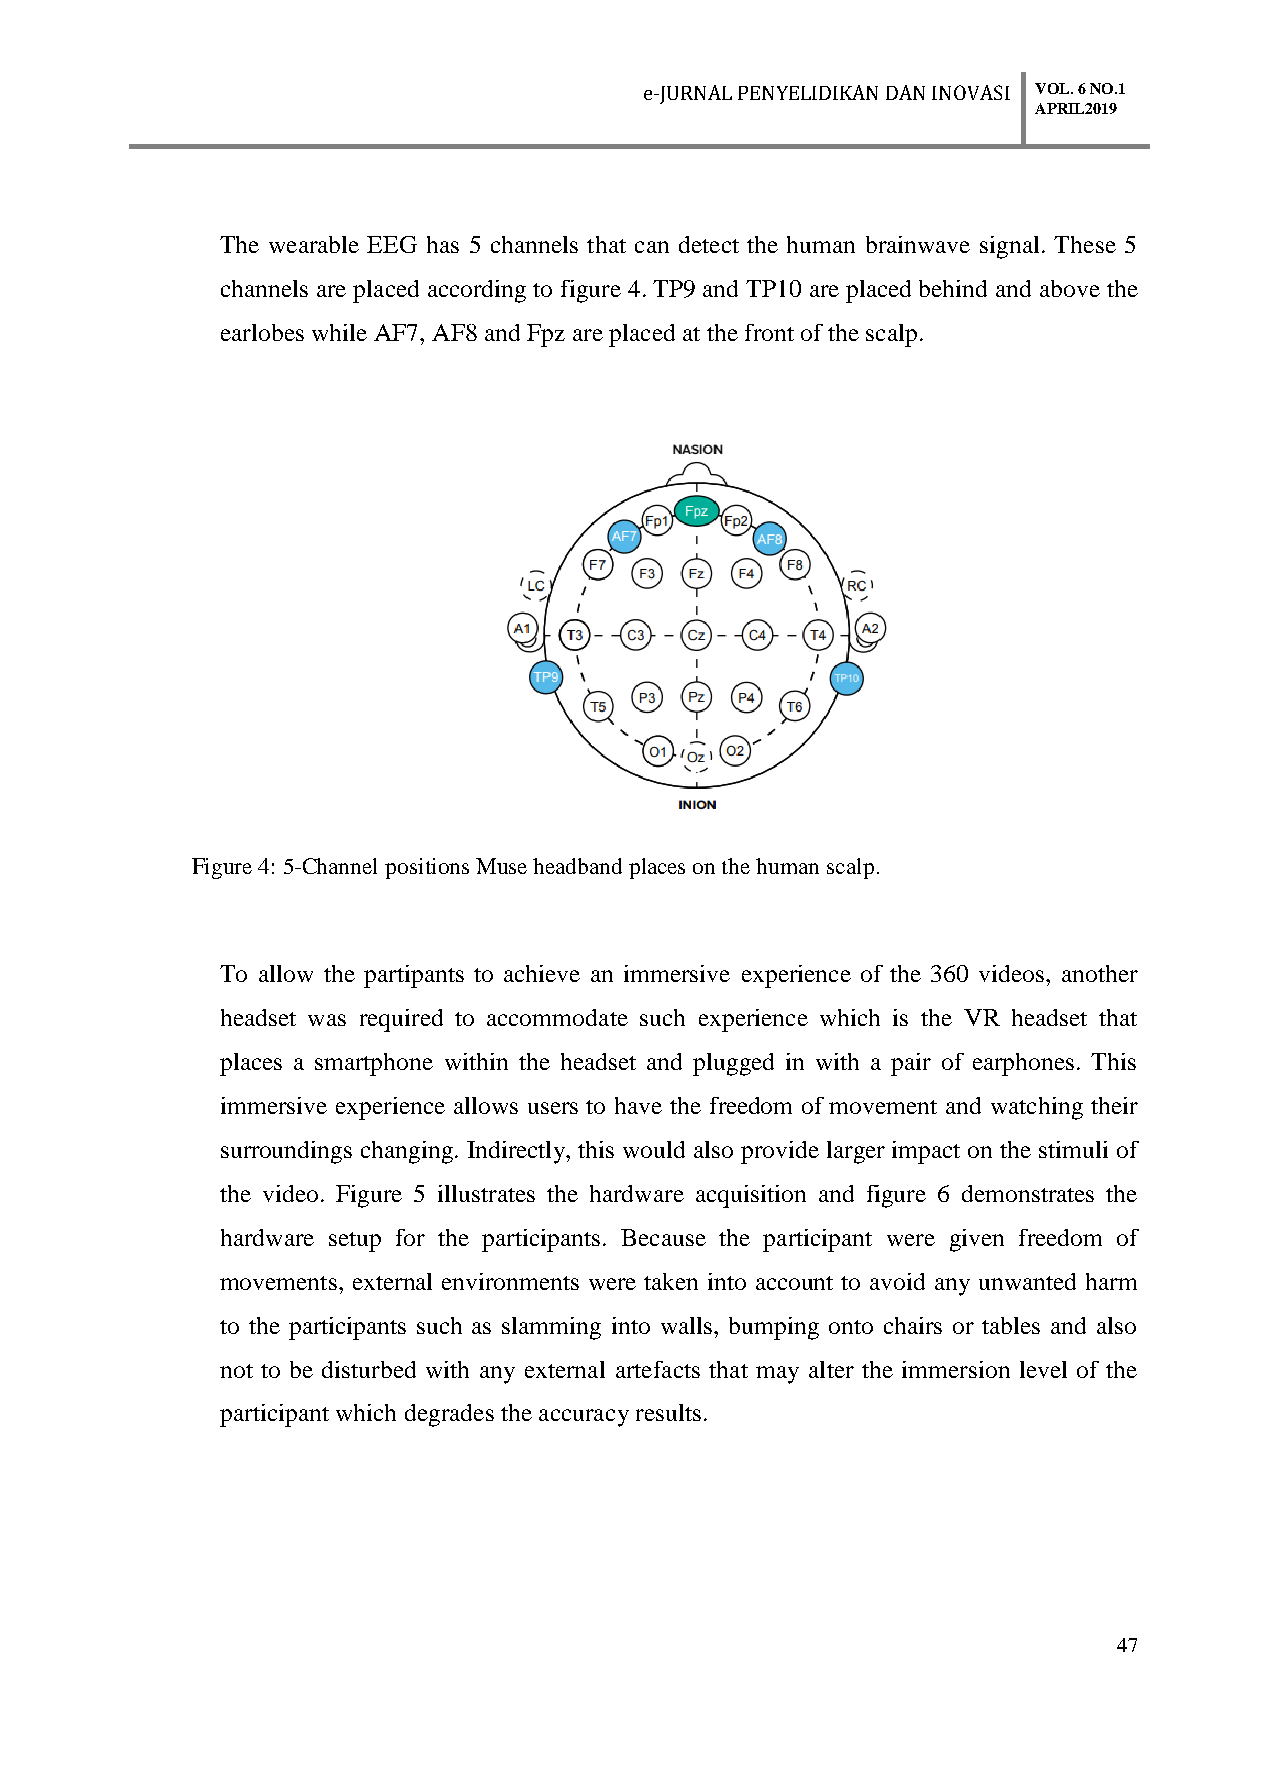 This document has width=1265, height=1788. I want to click on another, so click(1100, 973).
